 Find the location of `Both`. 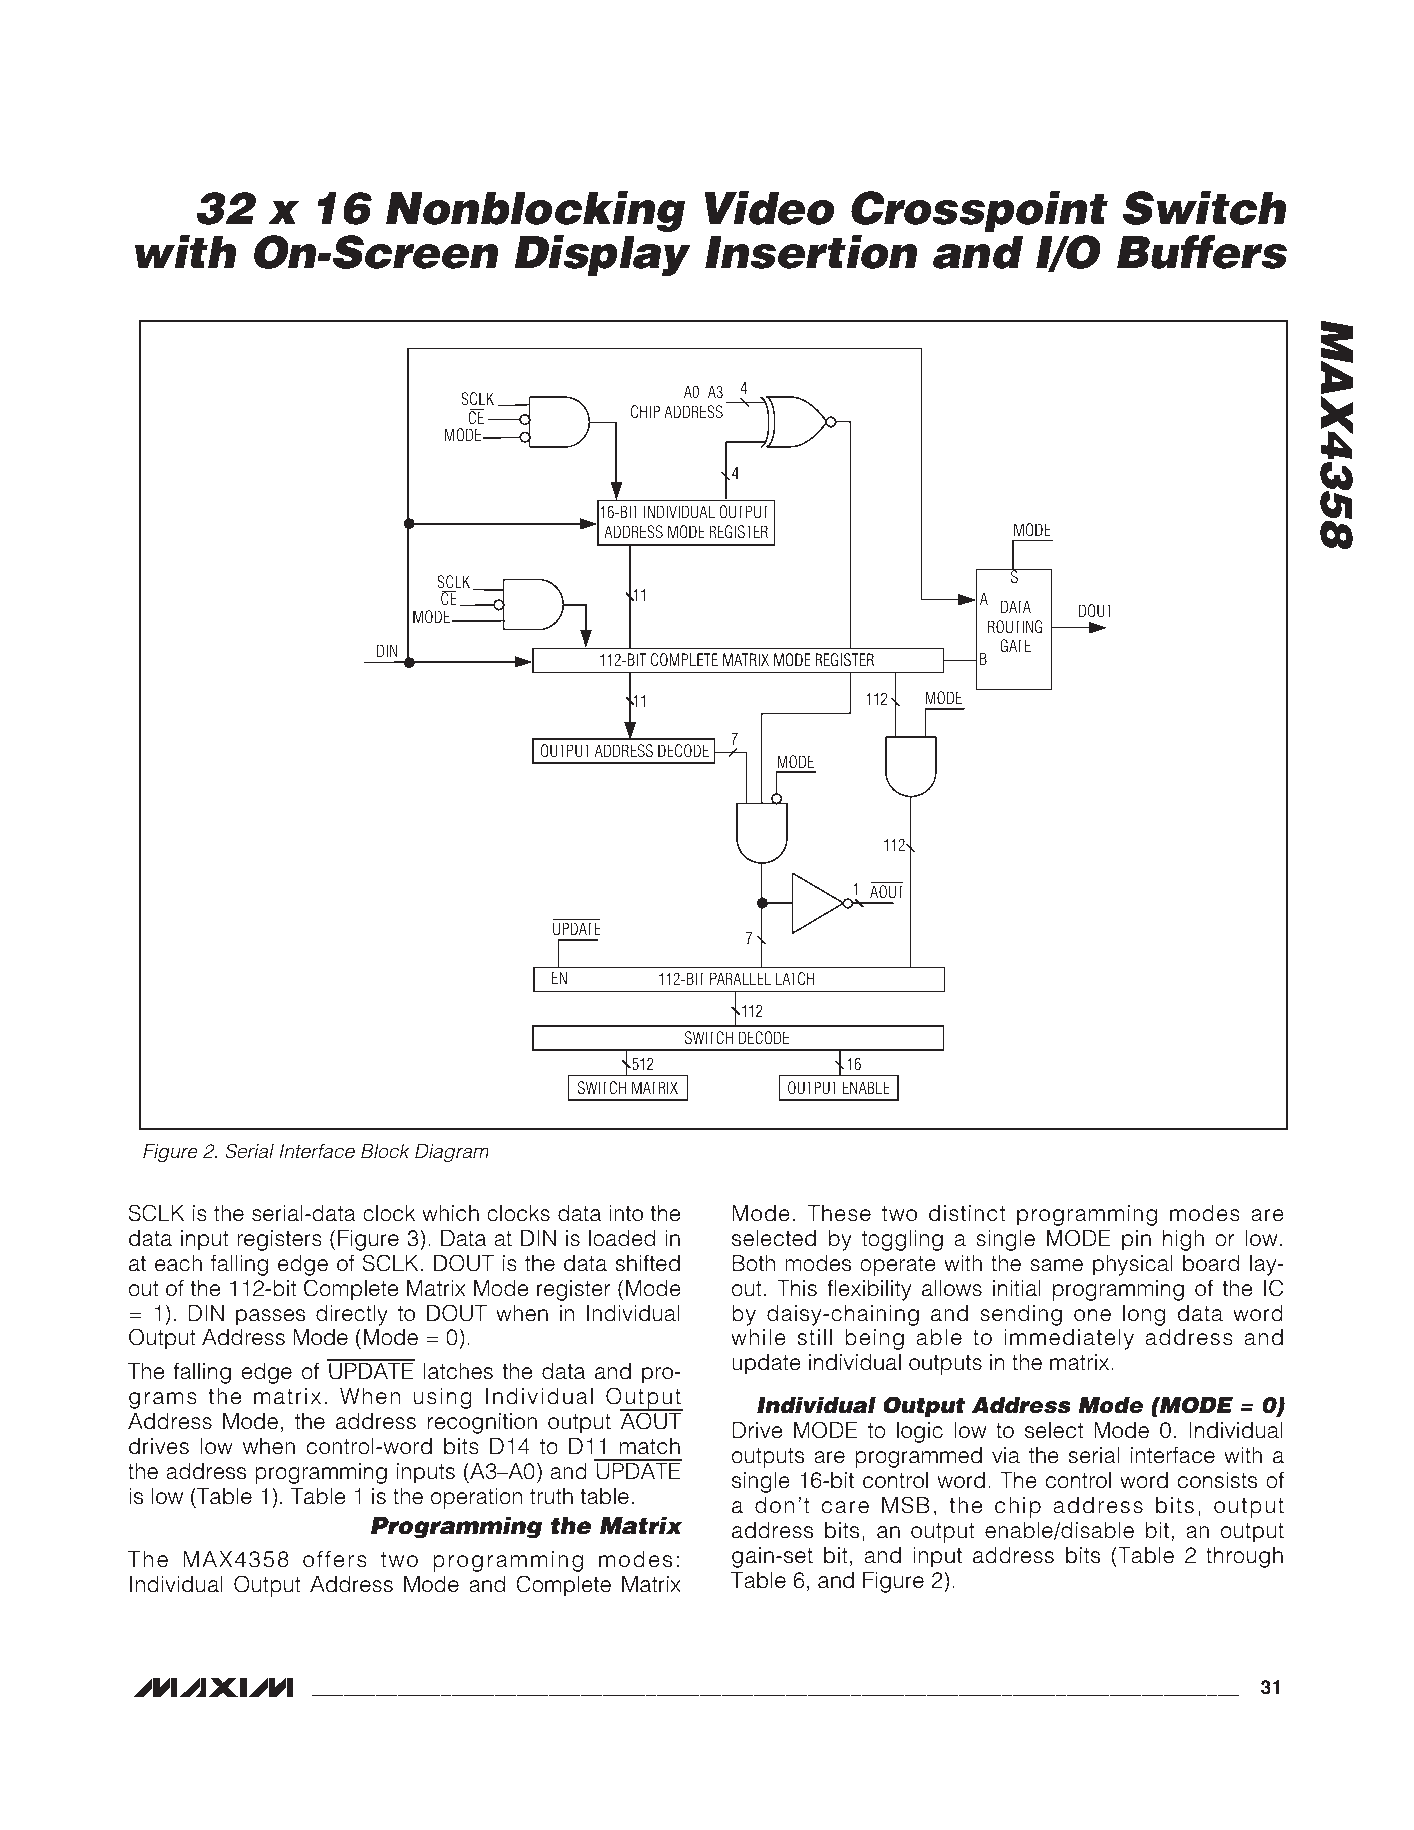

Both is located at coordinates (753, 1263).
